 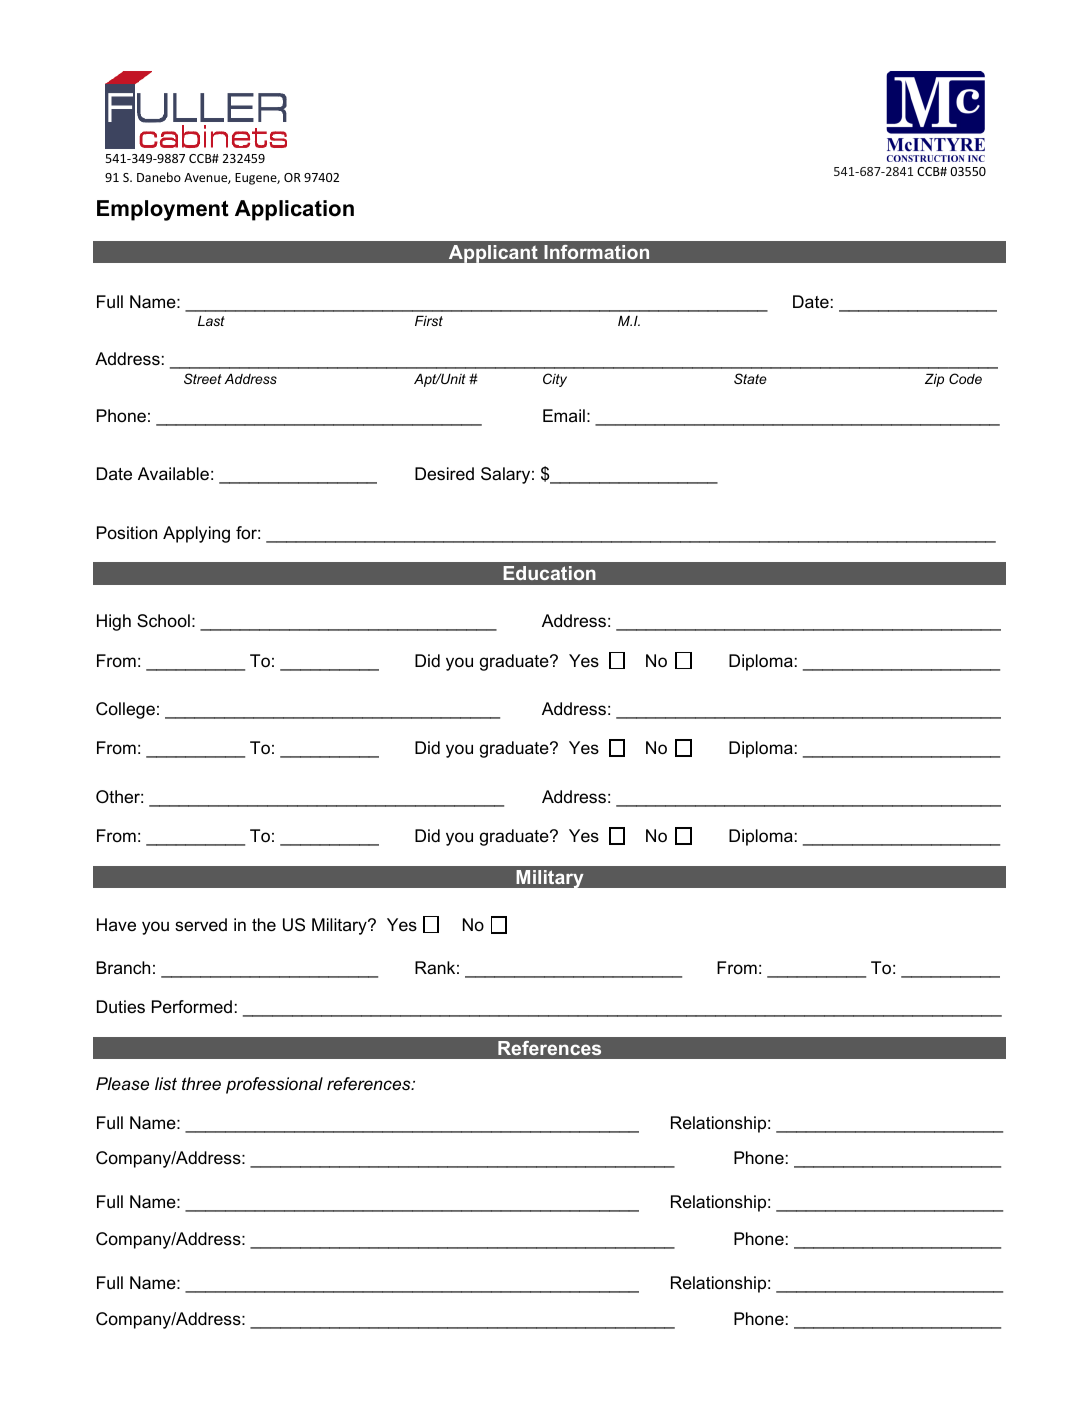 What do you see at coordinates (163, 210) in the screenshot?
I see `Employment` at bounding box center [163, 210].
